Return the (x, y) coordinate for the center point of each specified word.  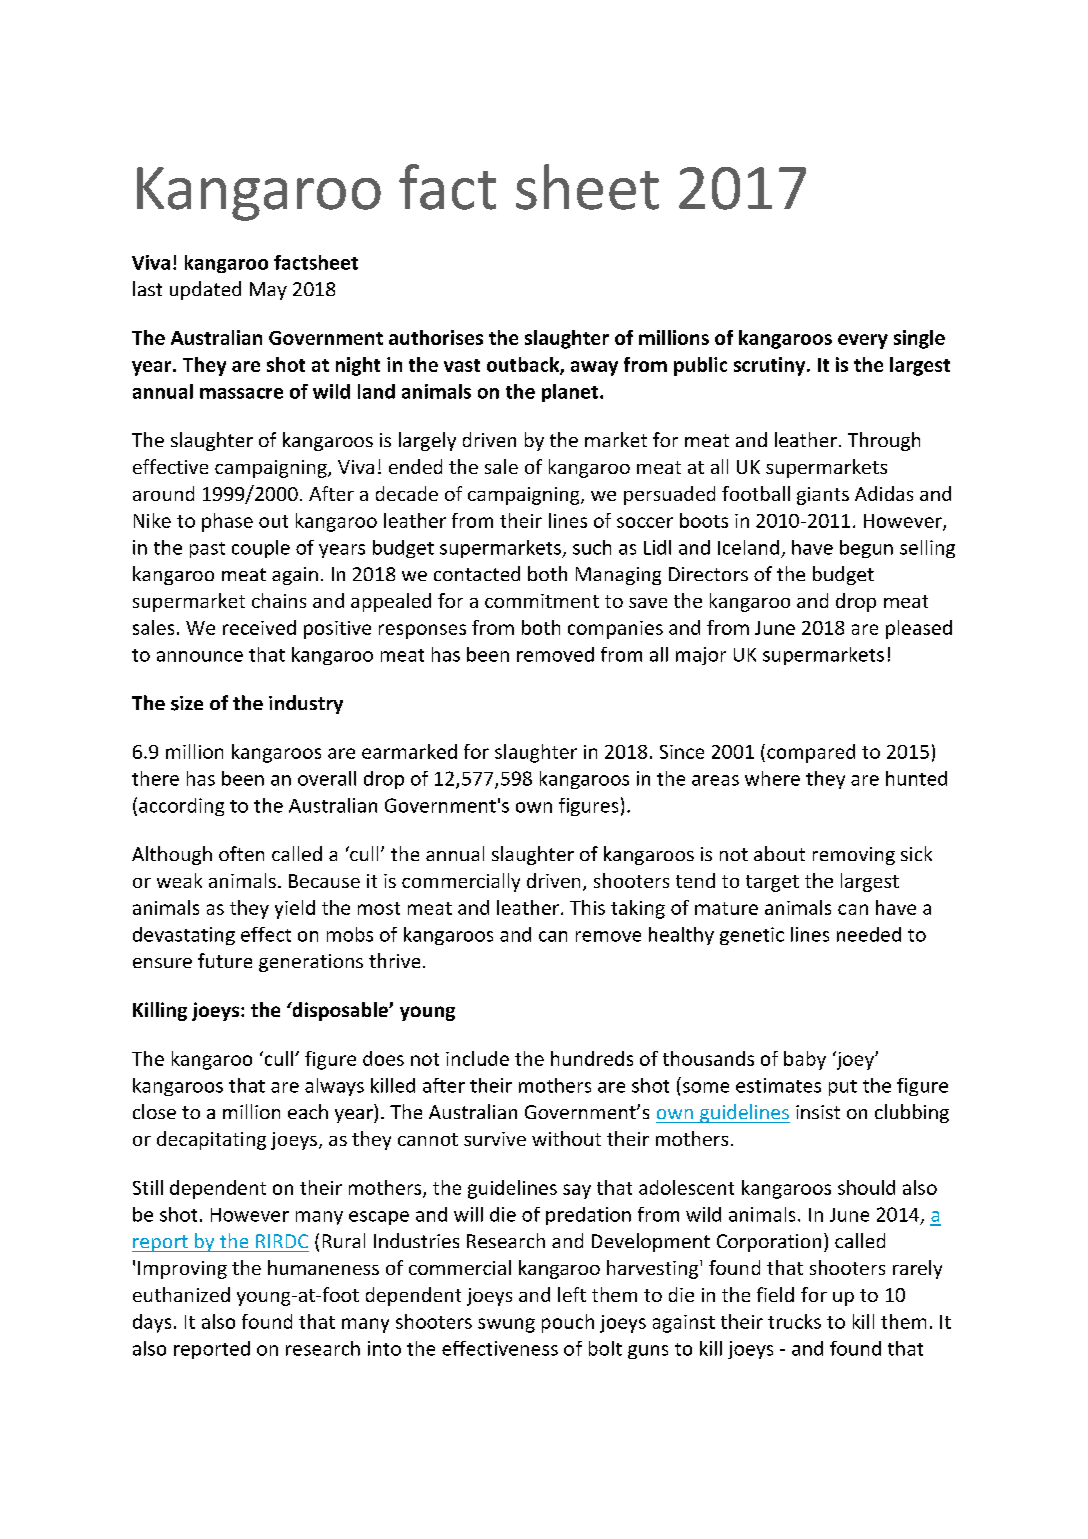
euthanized (181, 1294)
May (268, 291)
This (587, 907)
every (863, 341)
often (241, 853)
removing (854, 856)
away (594, 368)
